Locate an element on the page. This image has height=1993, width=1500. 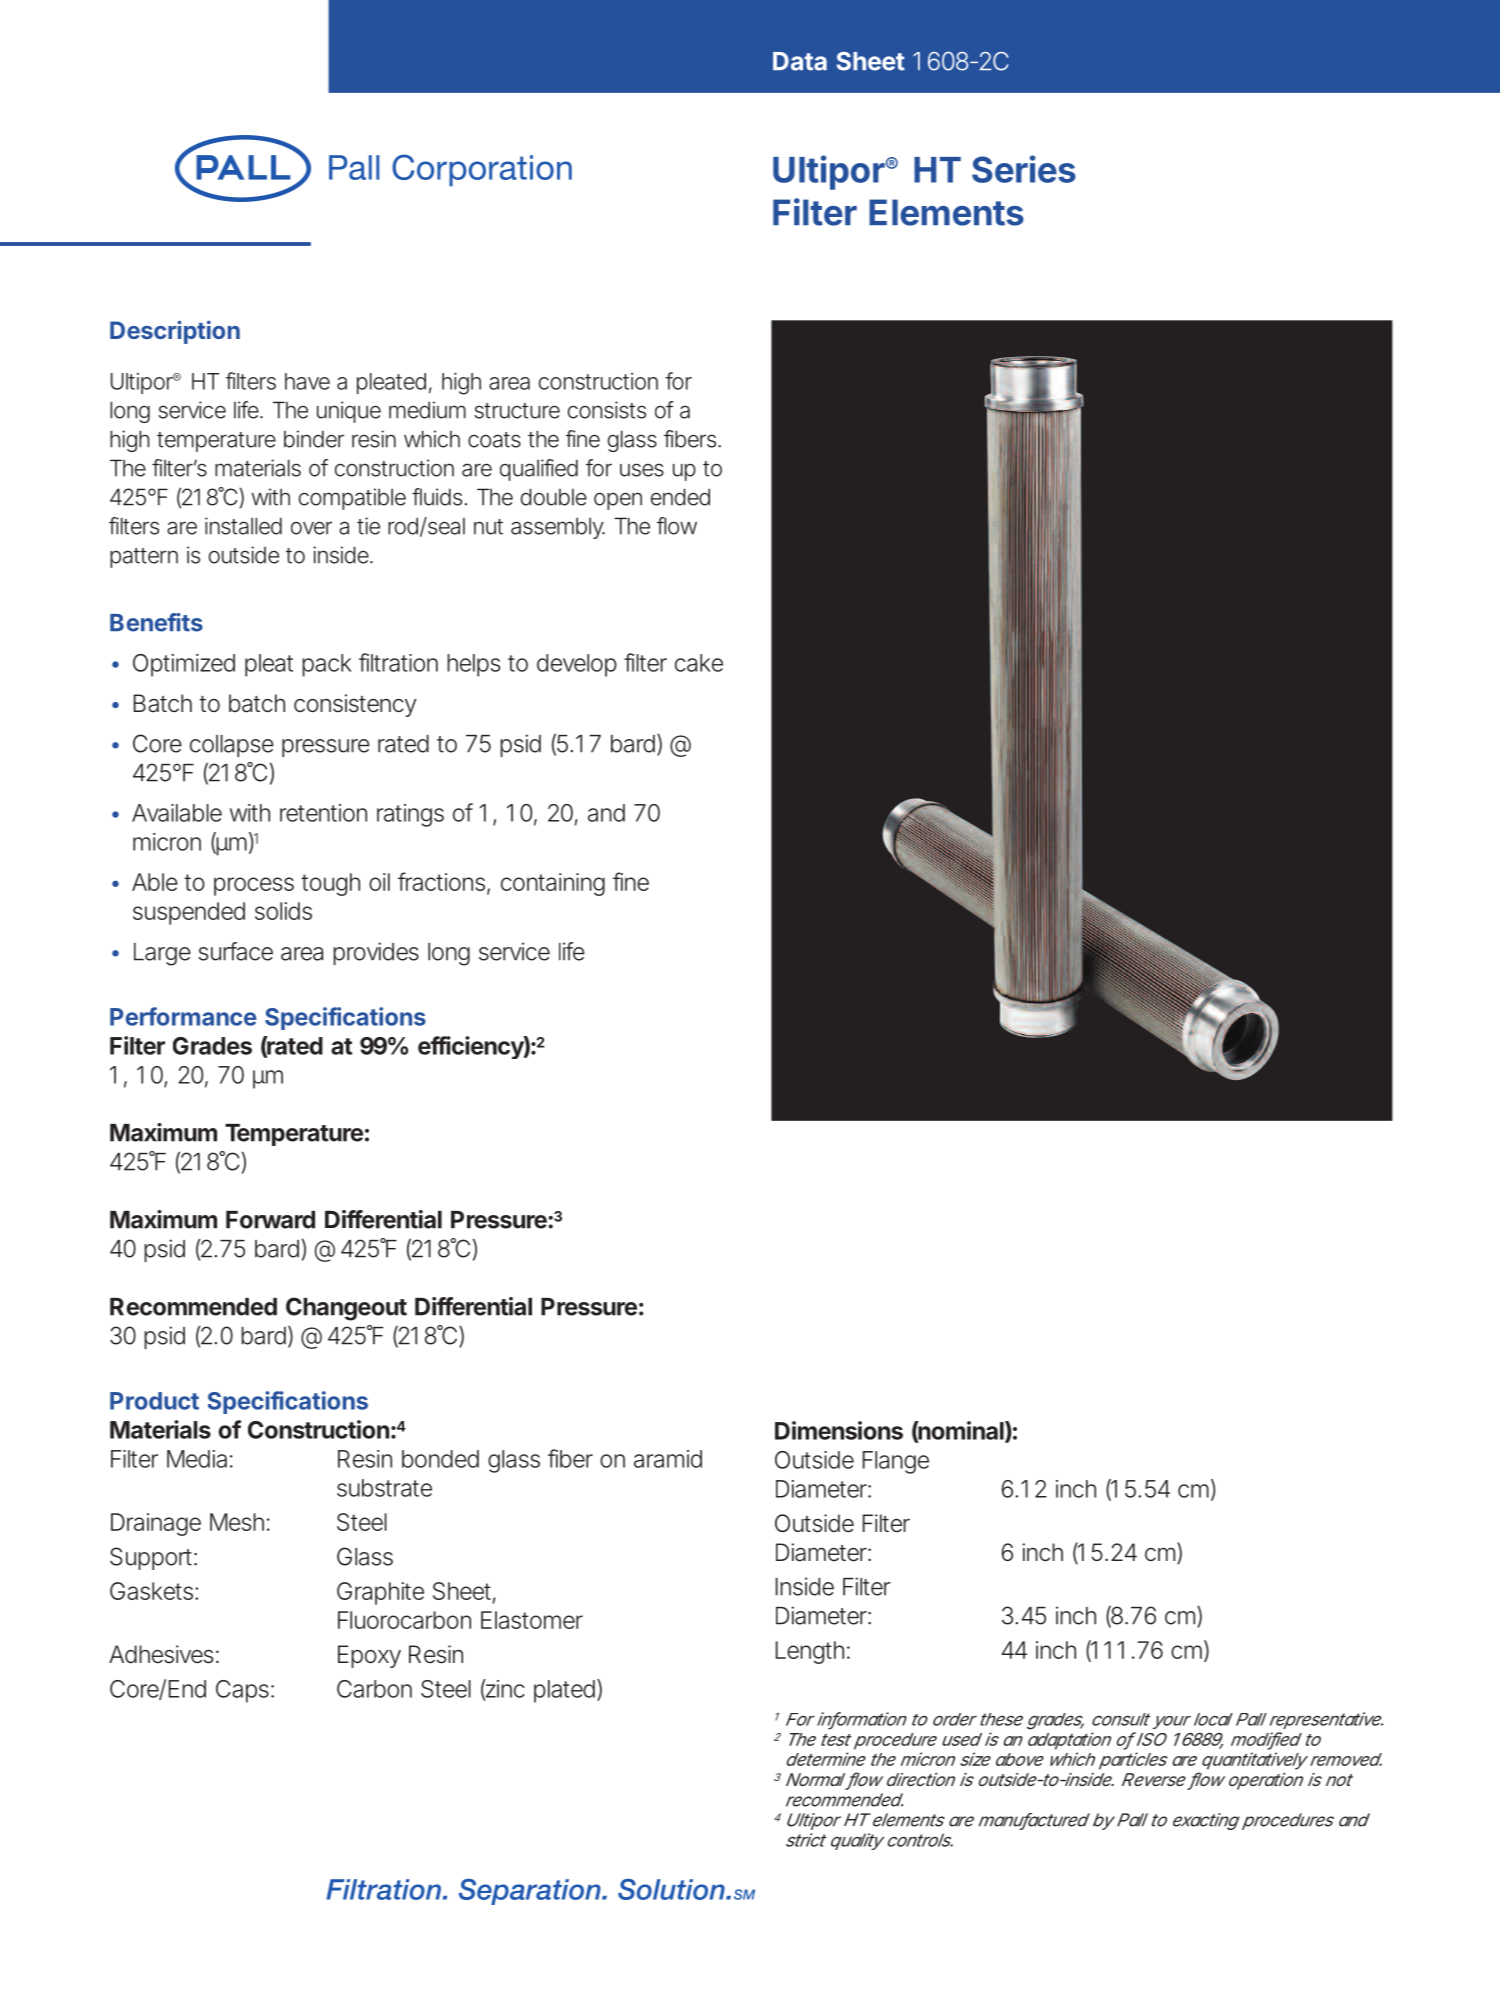
cake is located at coordinates (699, 663).
